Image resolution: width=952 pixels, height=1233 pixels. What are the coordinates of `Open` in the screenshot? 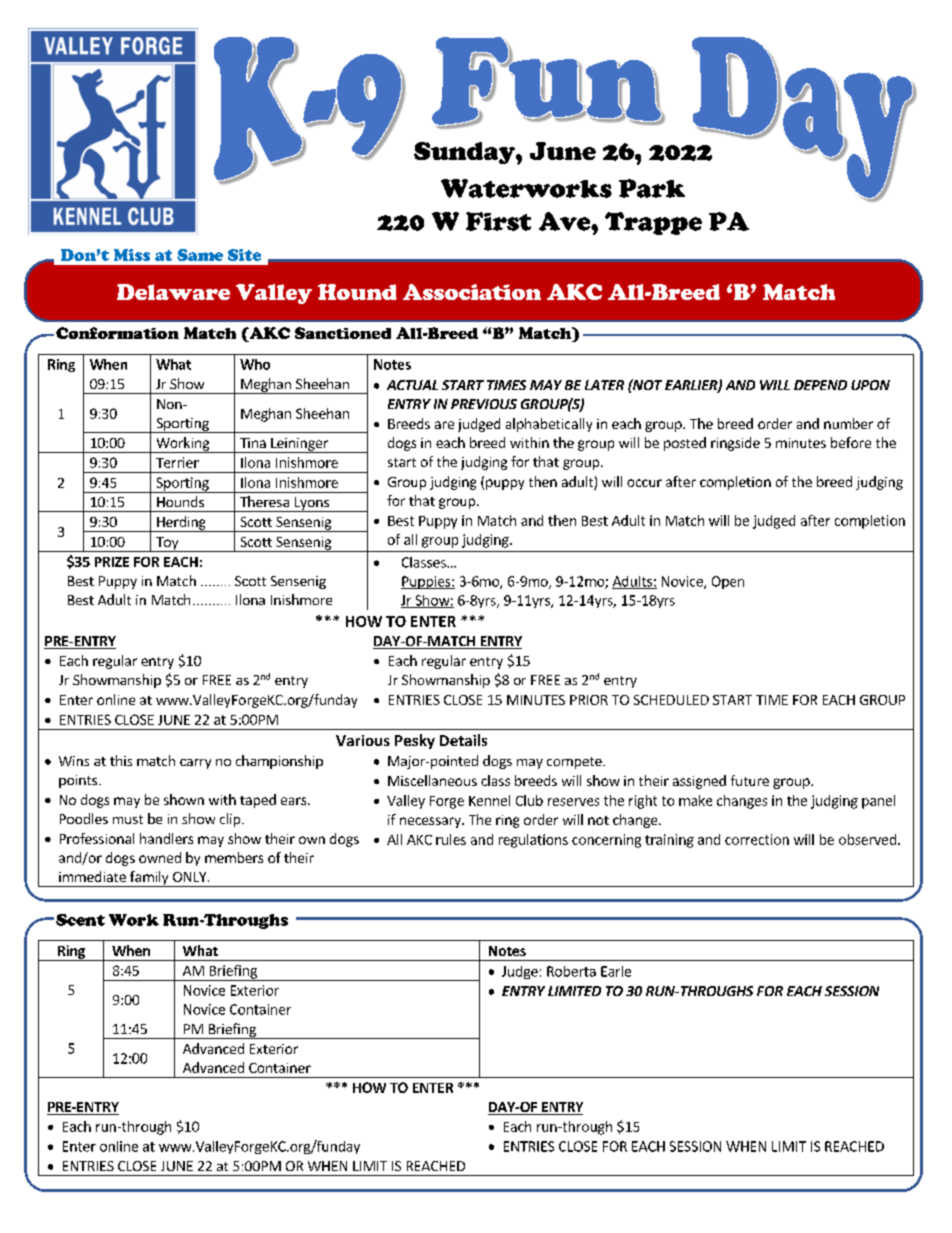 It's located at (728, 582).
